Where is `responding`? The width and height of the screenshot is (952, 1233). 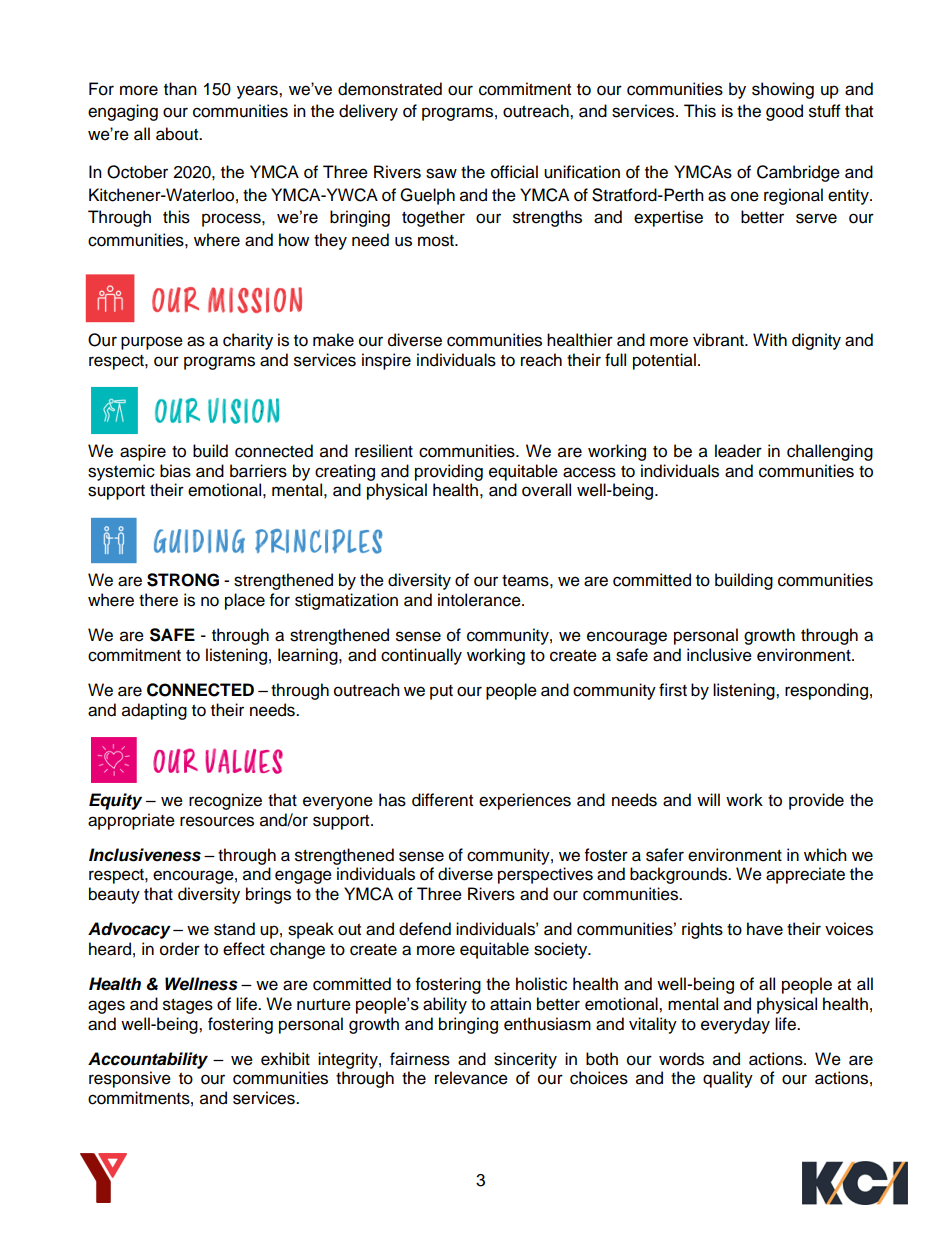
responding is located at coordinates (826, 691).
